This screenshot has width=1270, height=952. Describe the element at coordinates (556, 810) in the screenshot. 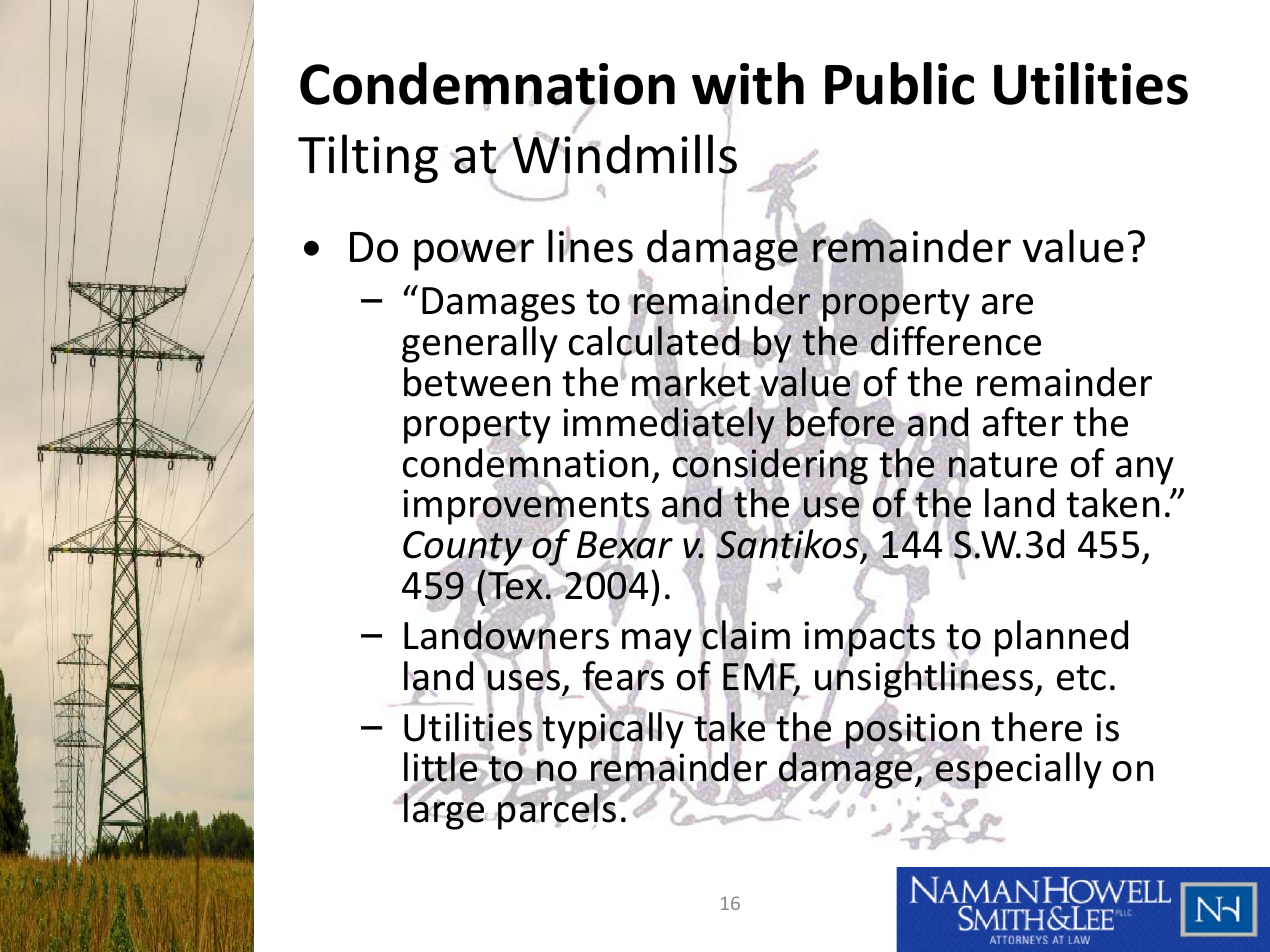

I see `parcels` at that location.
